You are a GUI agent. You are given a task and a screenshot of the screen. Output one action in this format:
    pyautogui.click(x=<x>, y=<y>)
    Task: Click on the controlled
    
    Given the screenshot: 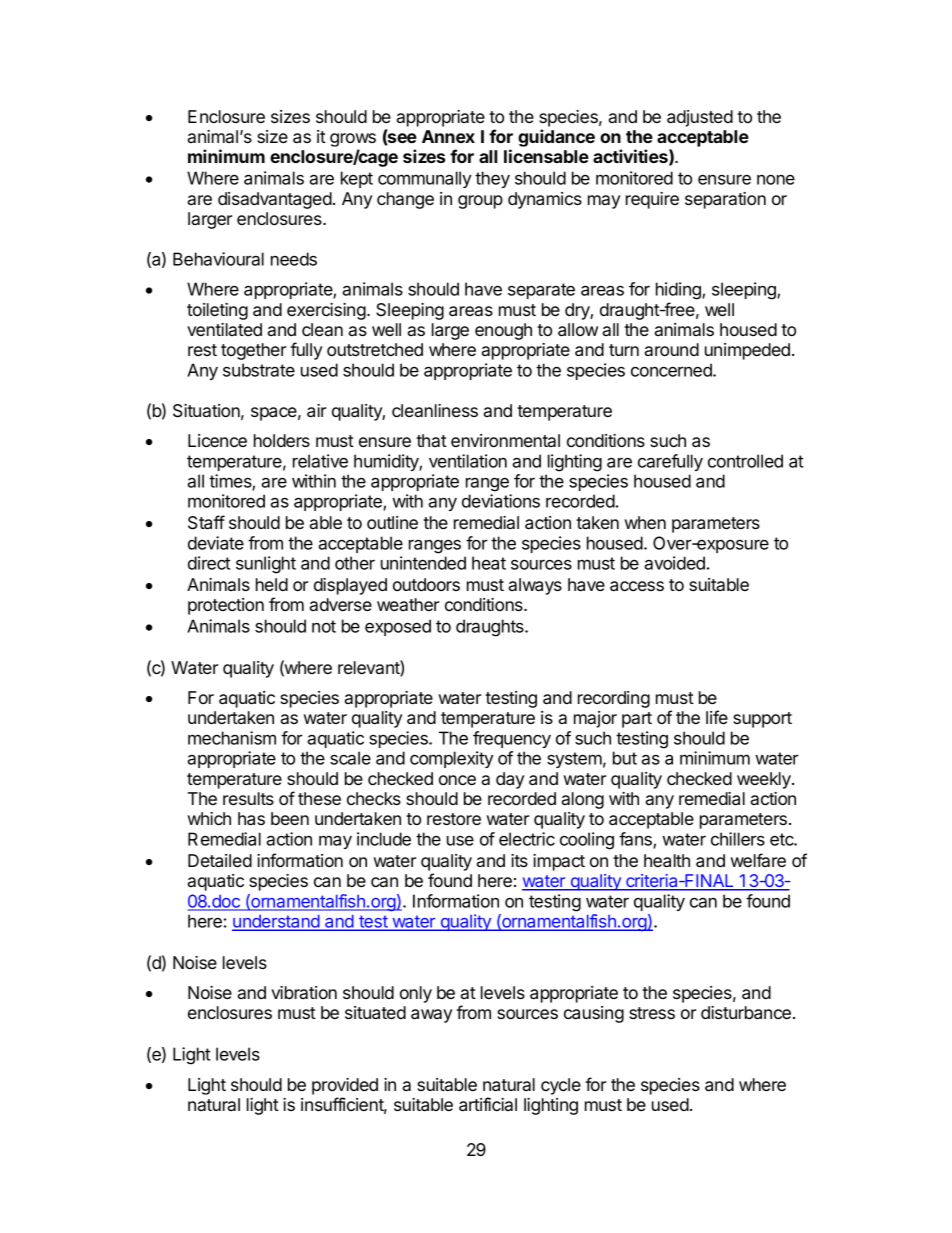 What is the action you would take?
    pyautogui.click(x=745, y=461)
